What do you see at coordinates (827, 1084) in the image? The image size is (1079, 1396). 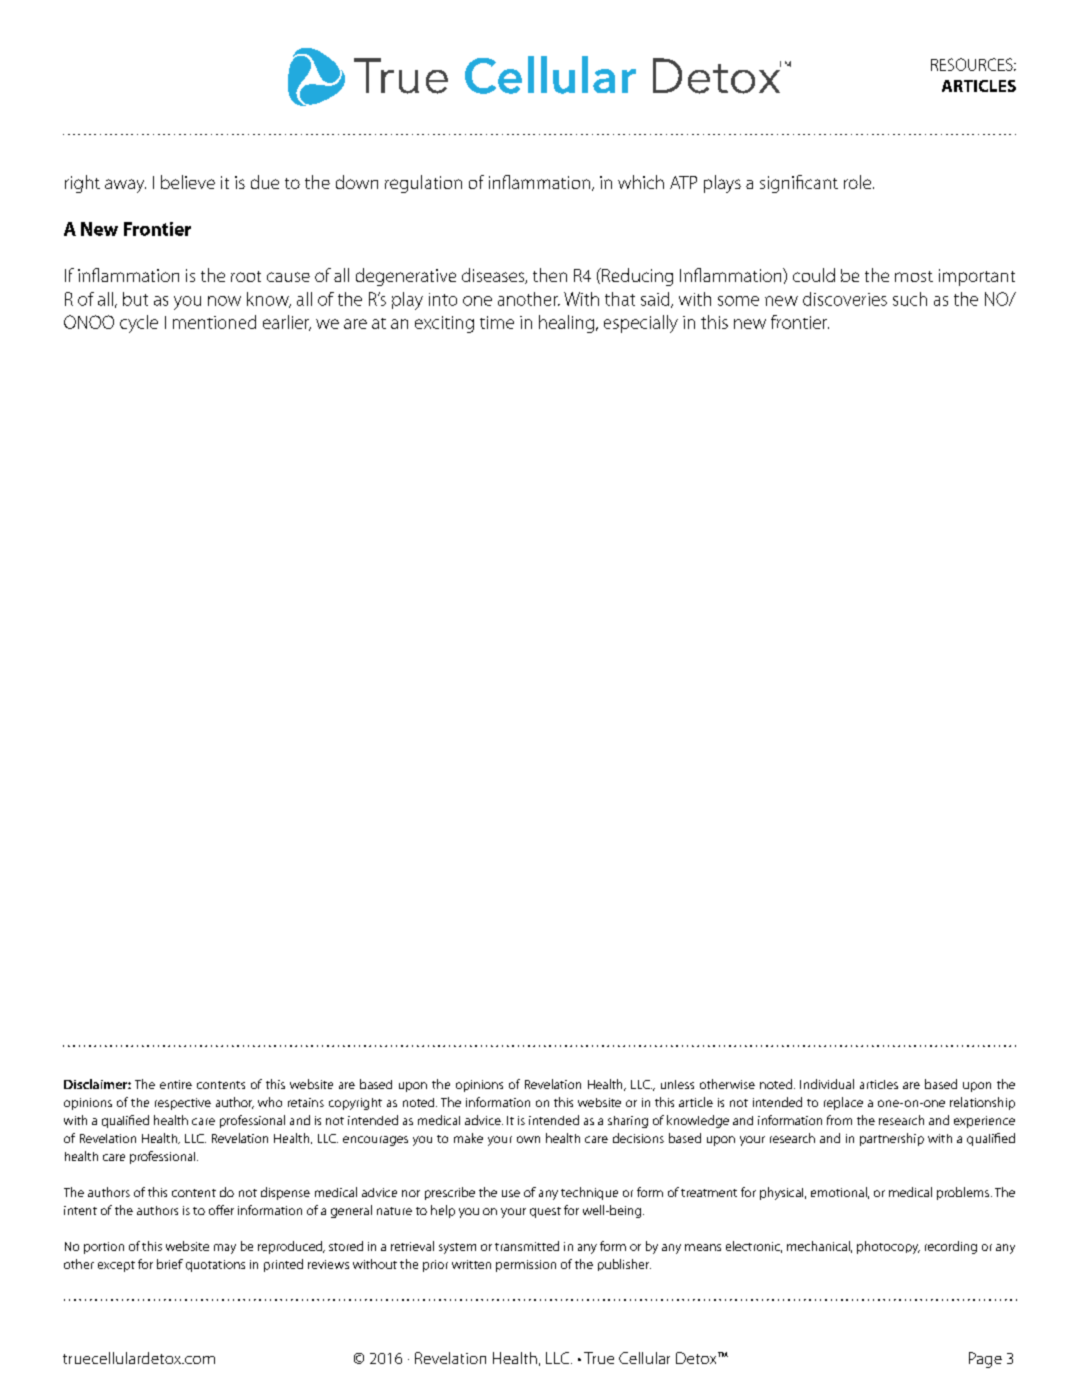 I see `Individual` at bounding box center [827, 1084].
